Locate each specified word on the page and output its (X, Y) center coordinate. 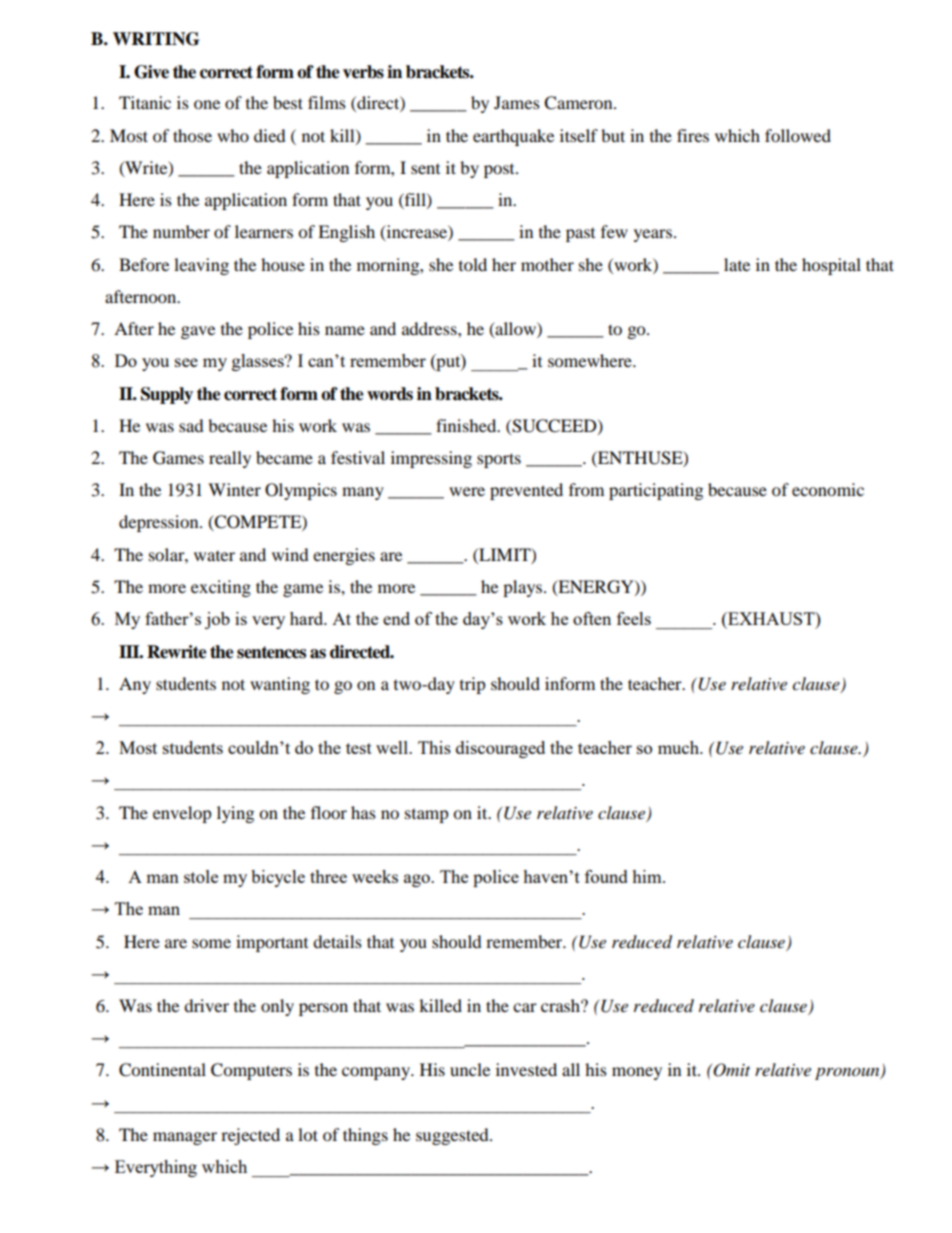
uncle (470, 1069)
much (680, 747)
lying (235, 814)
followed (798, 135)
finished (467, 425)
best (288, 102)
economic (828, 489)
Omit (731, 1070)
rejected (250, 1136)
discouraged (500, 749)
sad (191, 425)
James (517, 102)
